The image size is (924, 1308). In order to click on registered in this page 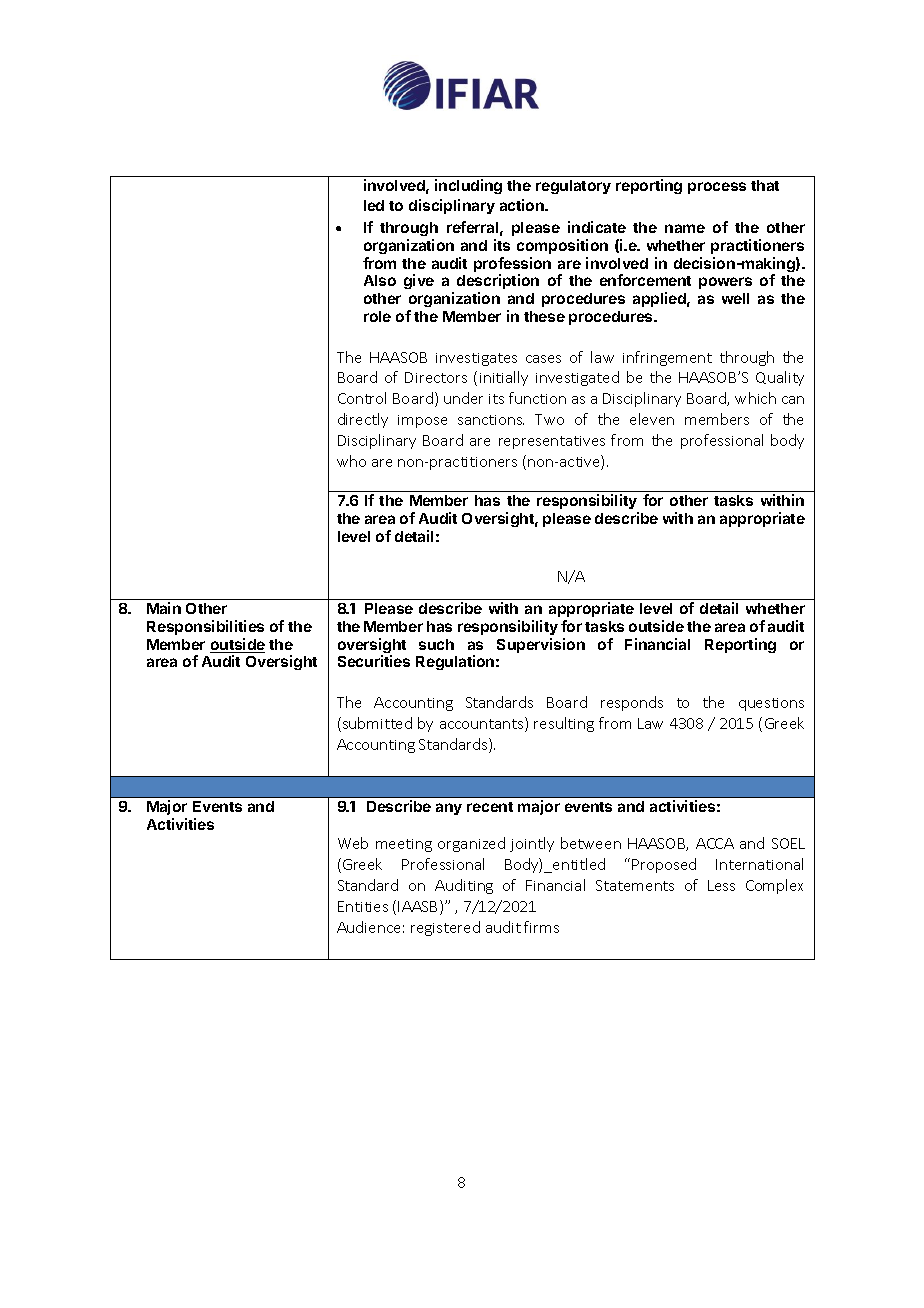, I will do `click(445, 928)`.
